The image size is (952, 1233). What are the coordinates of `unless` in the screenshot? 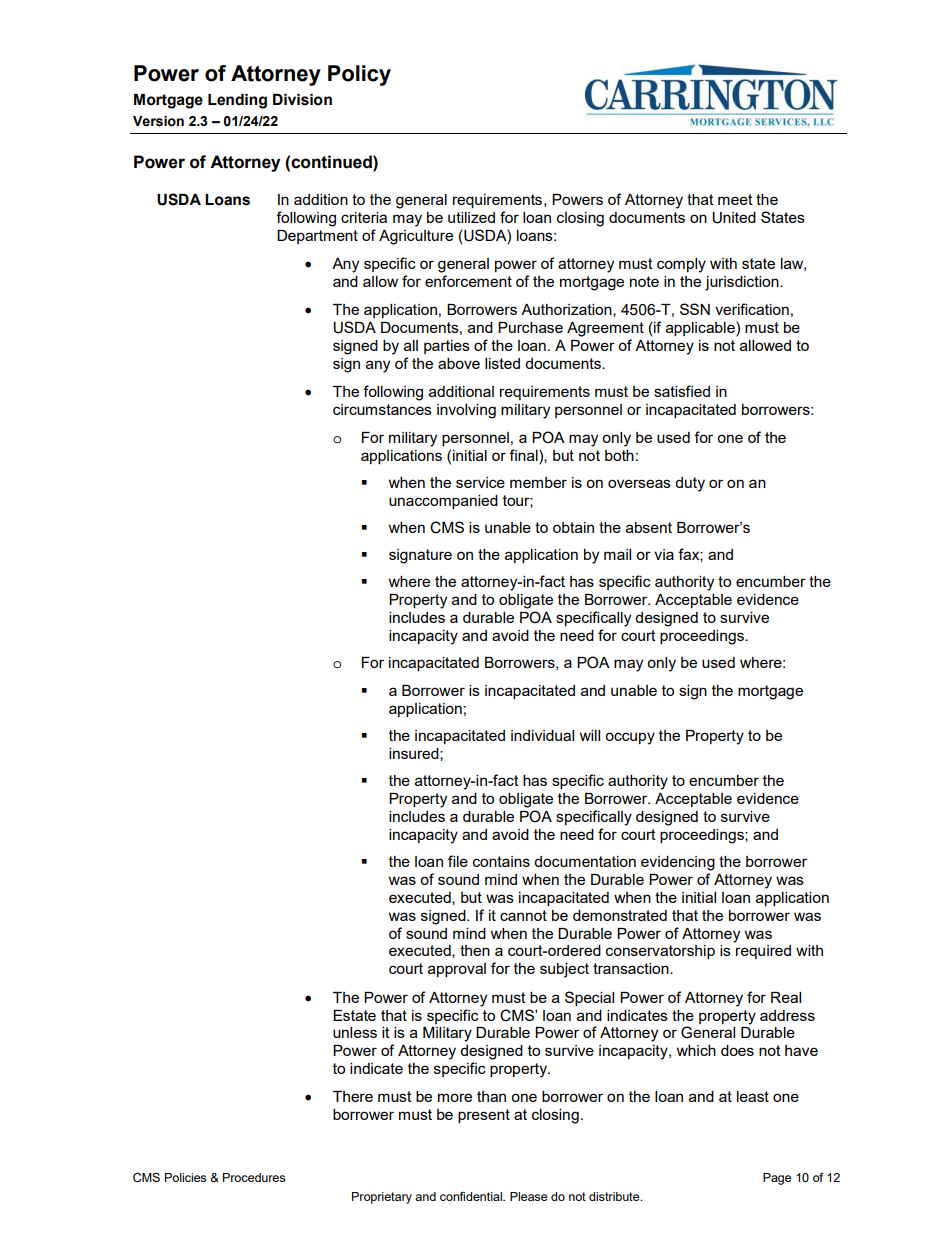 It's located at (355, 1032).
